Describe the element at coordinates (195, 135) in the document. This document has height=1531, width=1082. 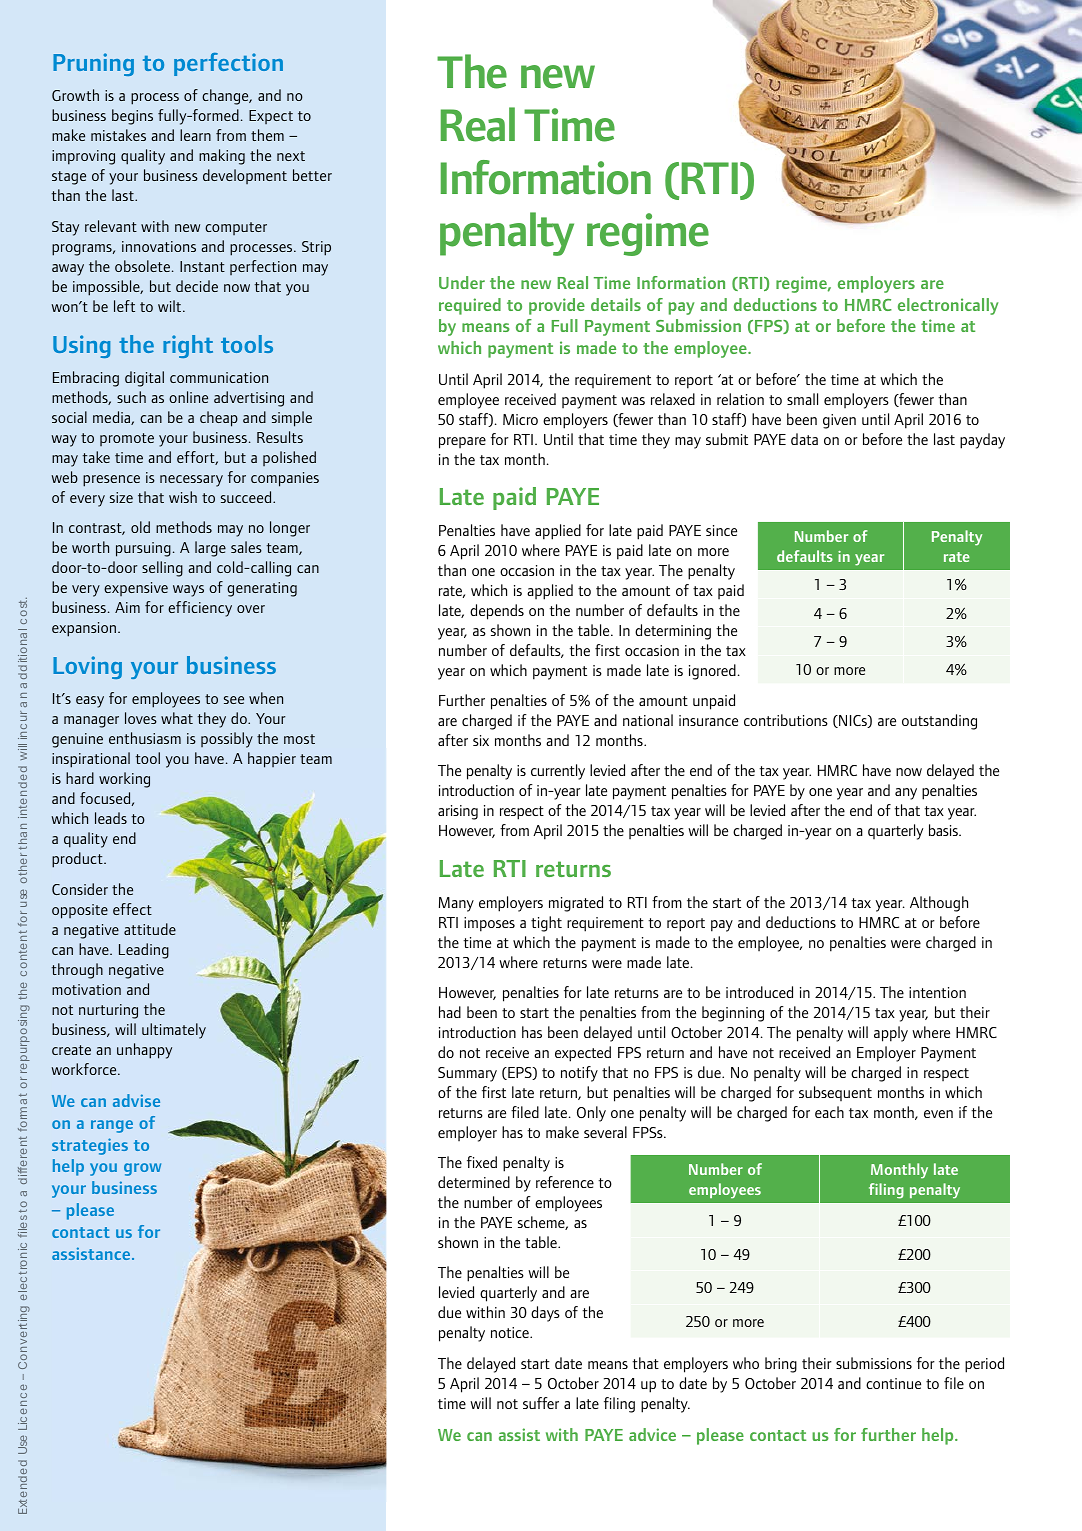
I see `learn` at that location.
